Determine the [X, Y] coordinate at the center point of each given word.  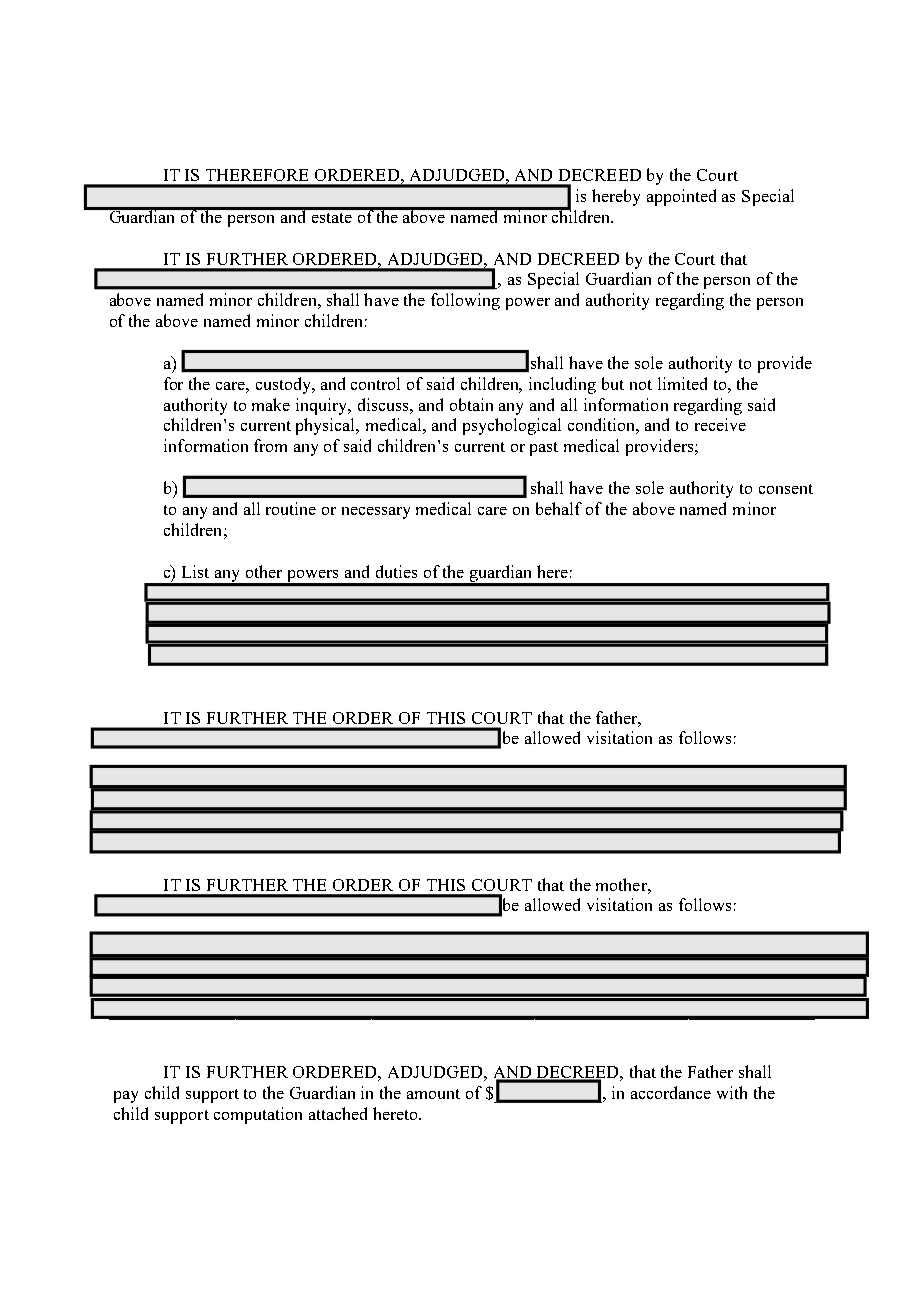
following [465, 301]
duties [396, 571]
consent [786, 489]
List [195, 571]
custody [285, 385]
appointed [681, 197]
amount [433, 1094]
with [732, 1092]
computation [258, 1115]
